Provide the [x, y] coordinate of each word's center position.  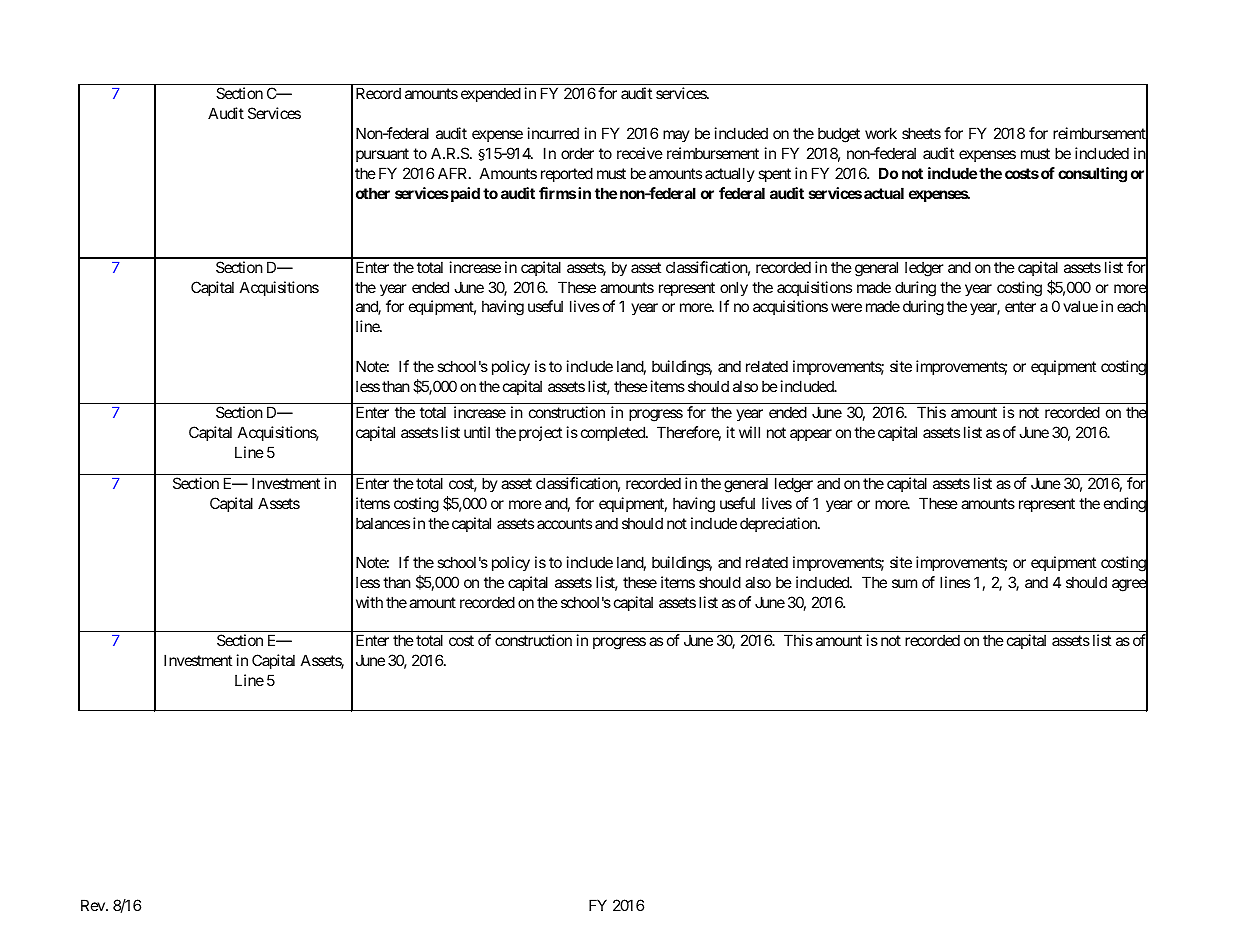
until [477, 432]
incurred [553, 133]
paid [464, 194]
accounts [564, 523]
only [734, 289]
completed [614, 433]
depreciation [779, 524]
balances [383, 523]
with [369, 602]
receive [640, 153]
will [749, 432]
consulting [1092, 175]
